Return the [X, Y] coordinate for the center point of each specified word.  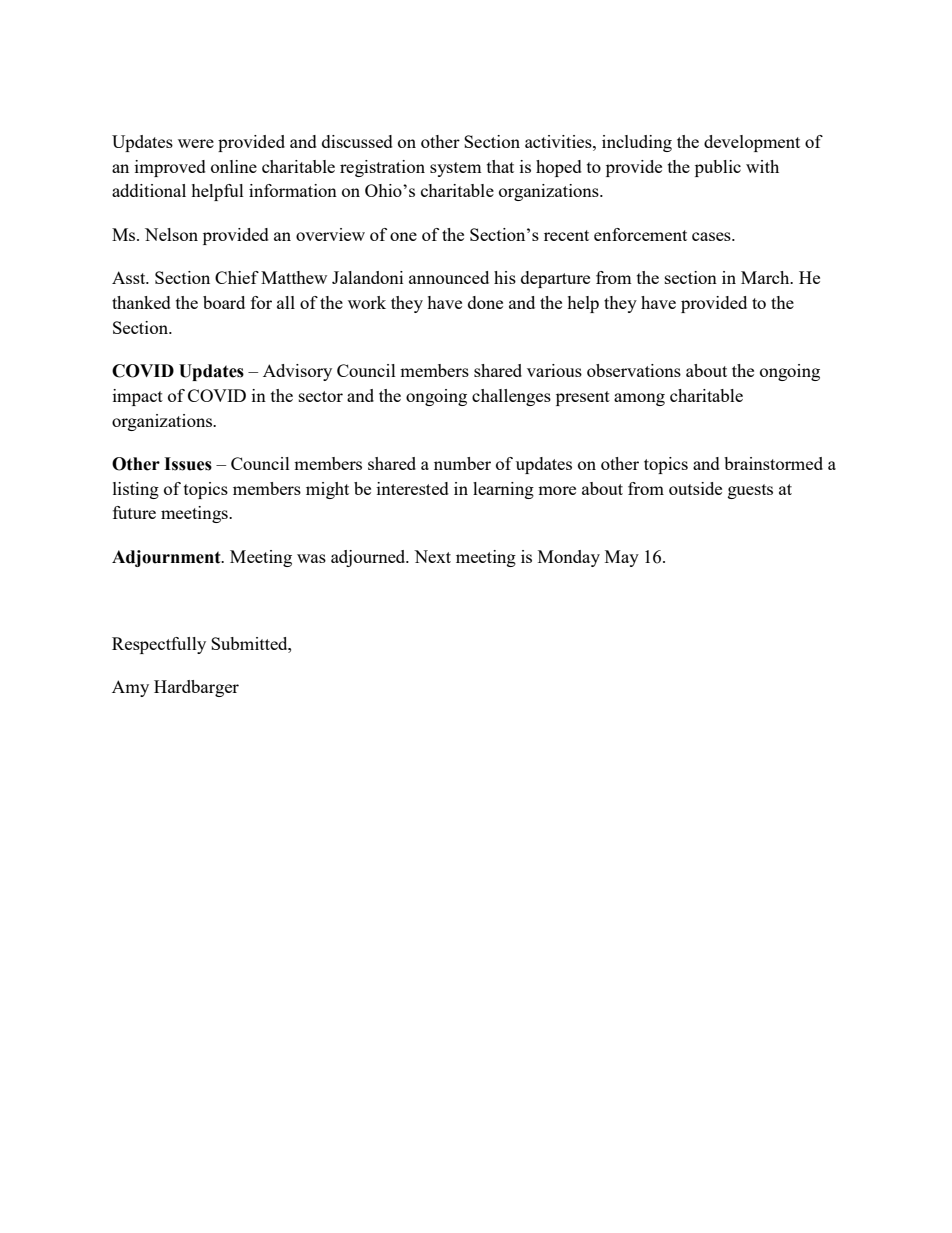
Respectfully [159, 645]
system [456, 169]
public [718, 168]
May [622, 558]
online [234, 166]
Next [432, 556]
